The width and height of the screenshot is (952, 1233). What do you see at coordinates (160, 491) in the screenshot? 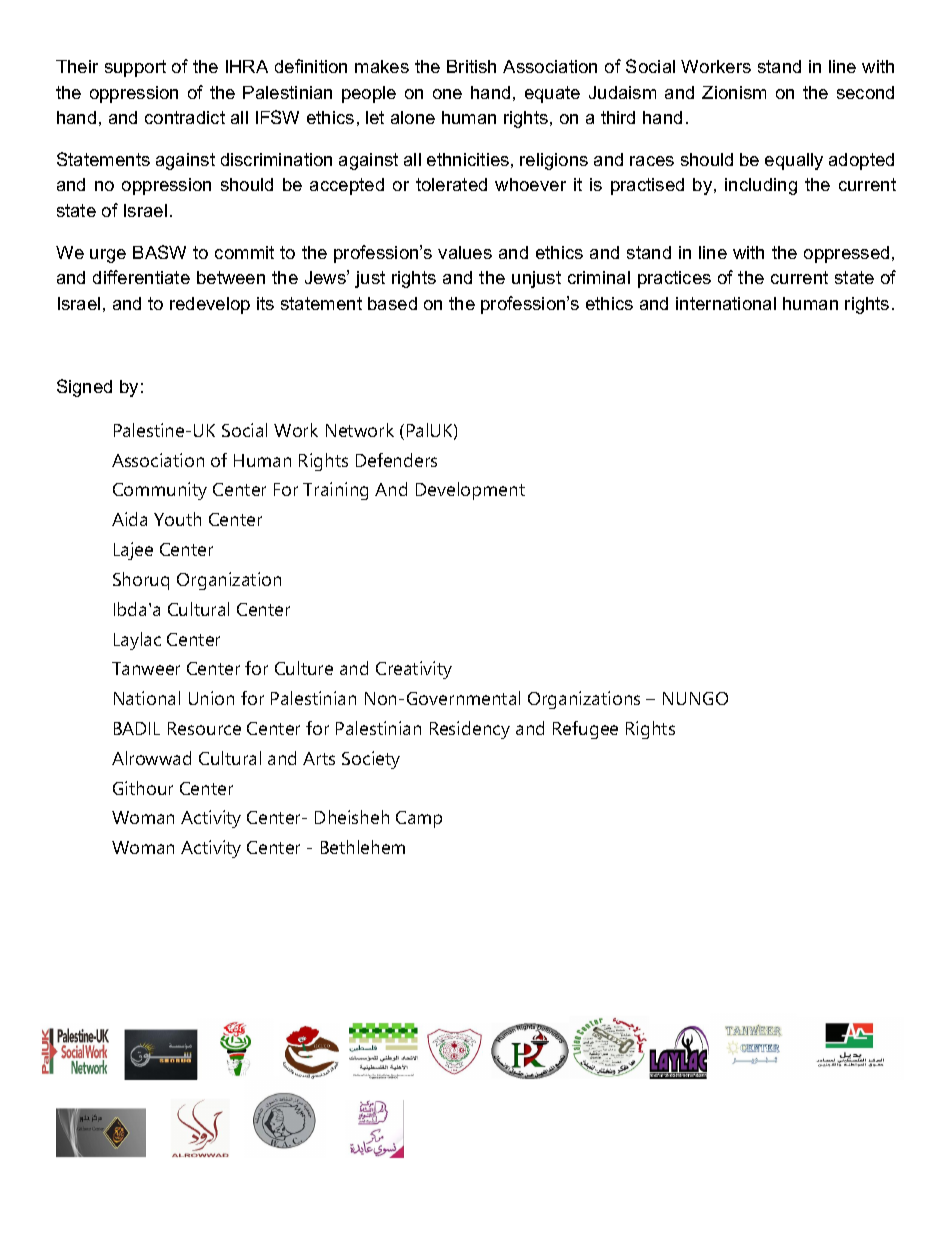
I see `Community` at bounding box center [160, 491].
